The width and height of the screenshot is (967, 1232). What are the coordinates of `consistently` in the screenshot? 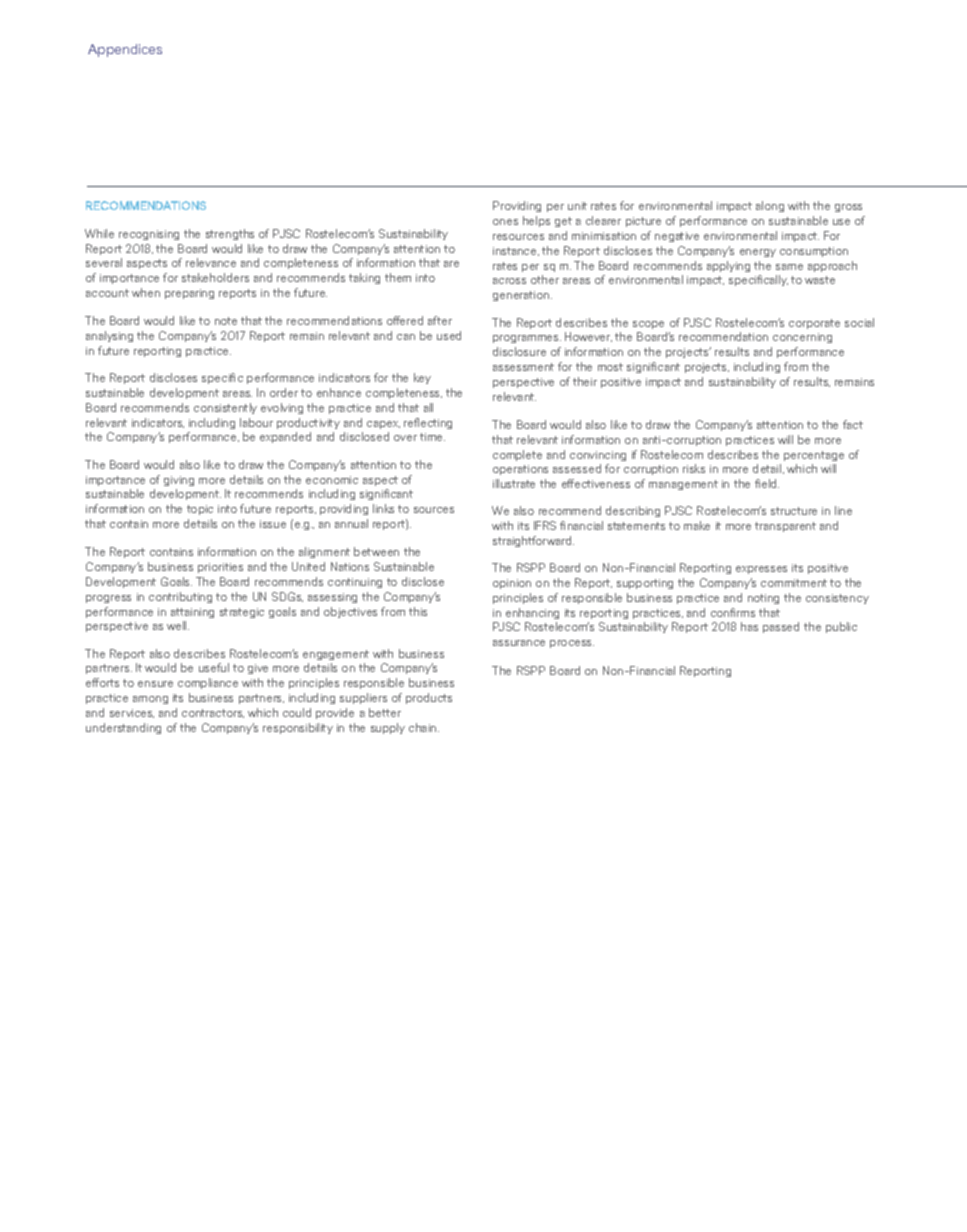 It's located at (225, 408).
